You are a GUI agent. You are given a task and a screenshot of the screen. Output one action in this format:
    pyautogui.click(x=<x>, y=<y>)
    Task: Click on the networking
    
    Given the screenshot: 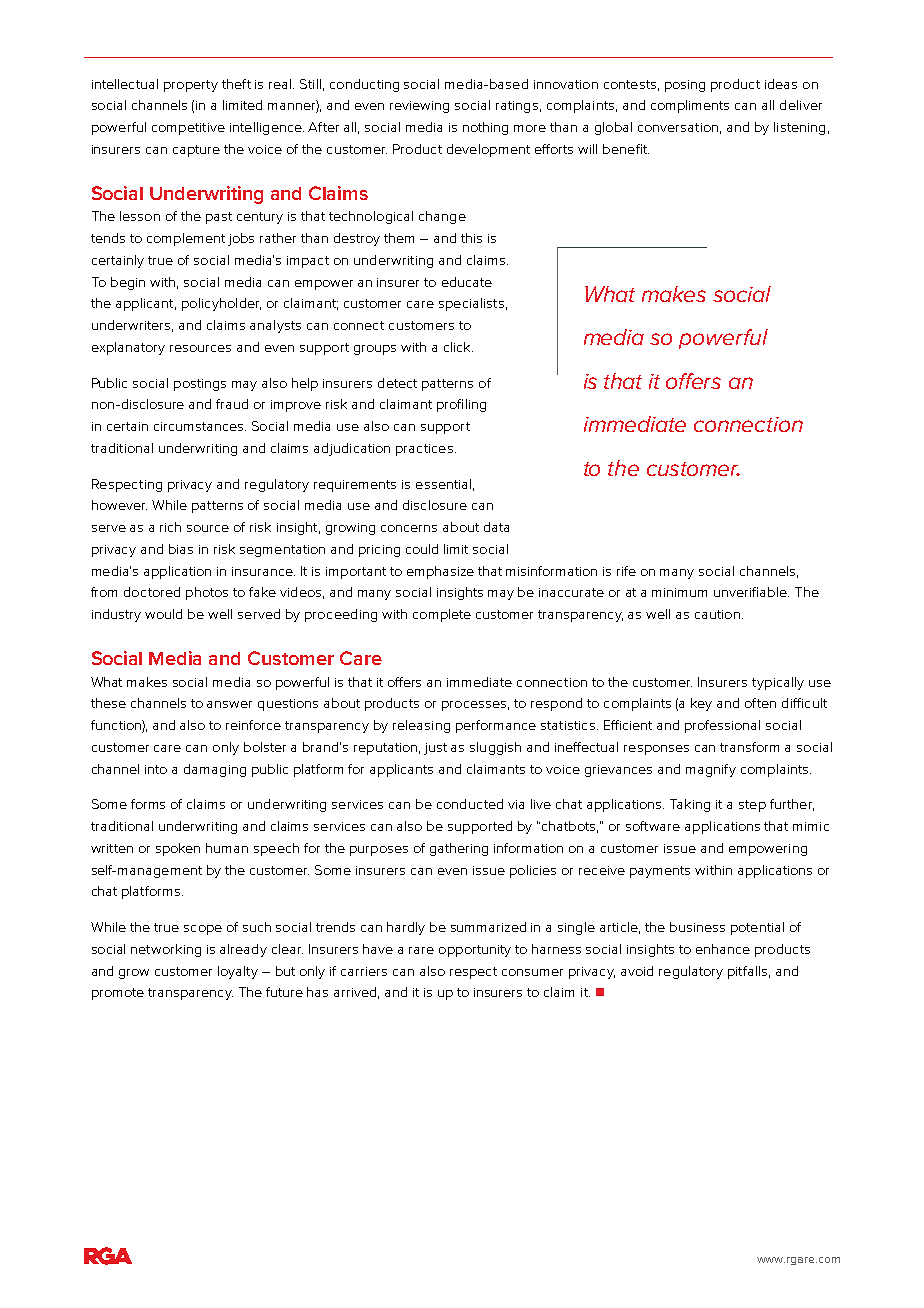 What is the action you would take?
    pyautogui.click(x=166, y=950)
